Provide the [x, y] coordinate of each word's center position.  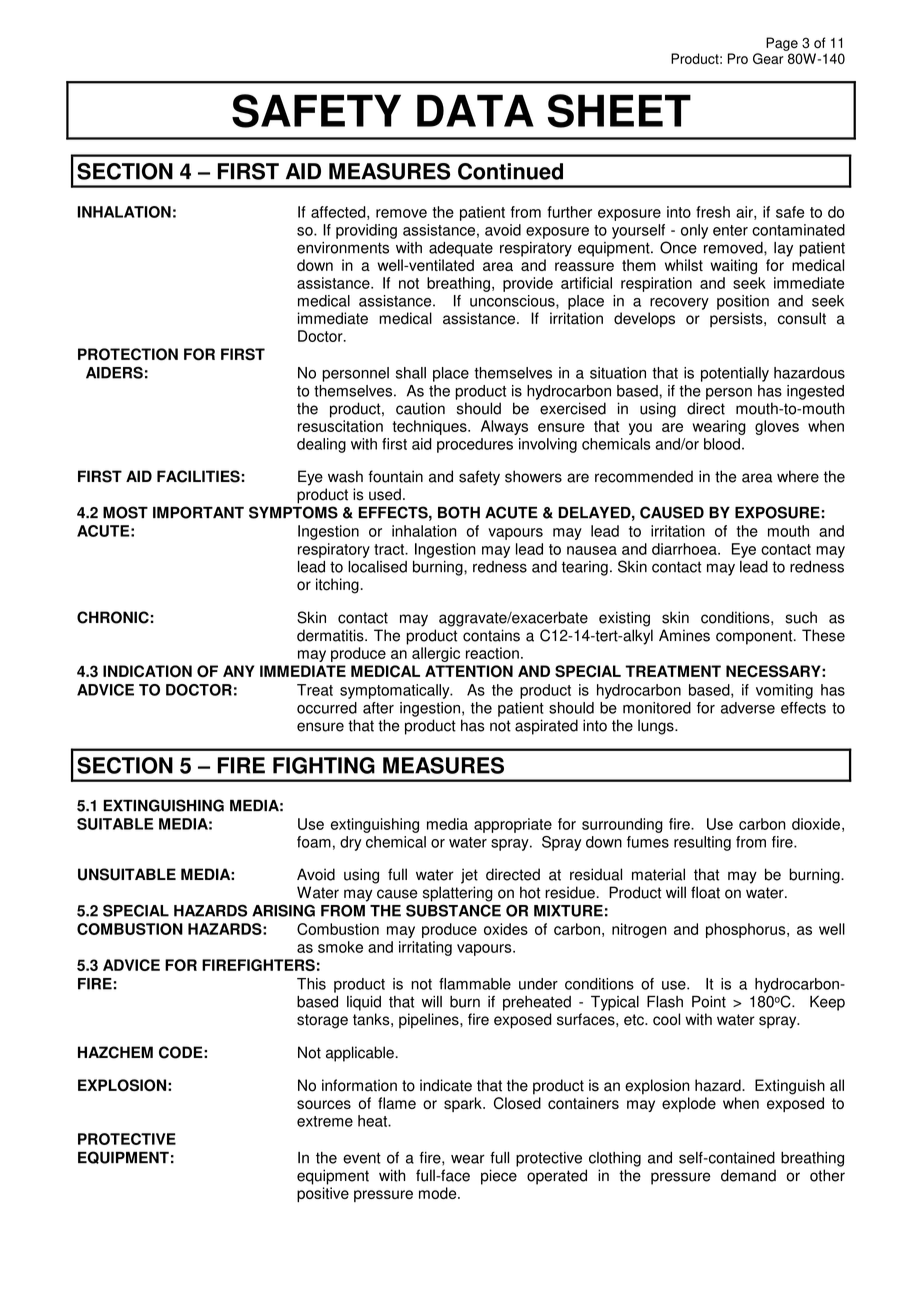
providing [366, 231]
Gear [768, 58]
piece [499, 1177]
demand [748, 1175]
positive [323, 1194]
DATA [475, 110]
